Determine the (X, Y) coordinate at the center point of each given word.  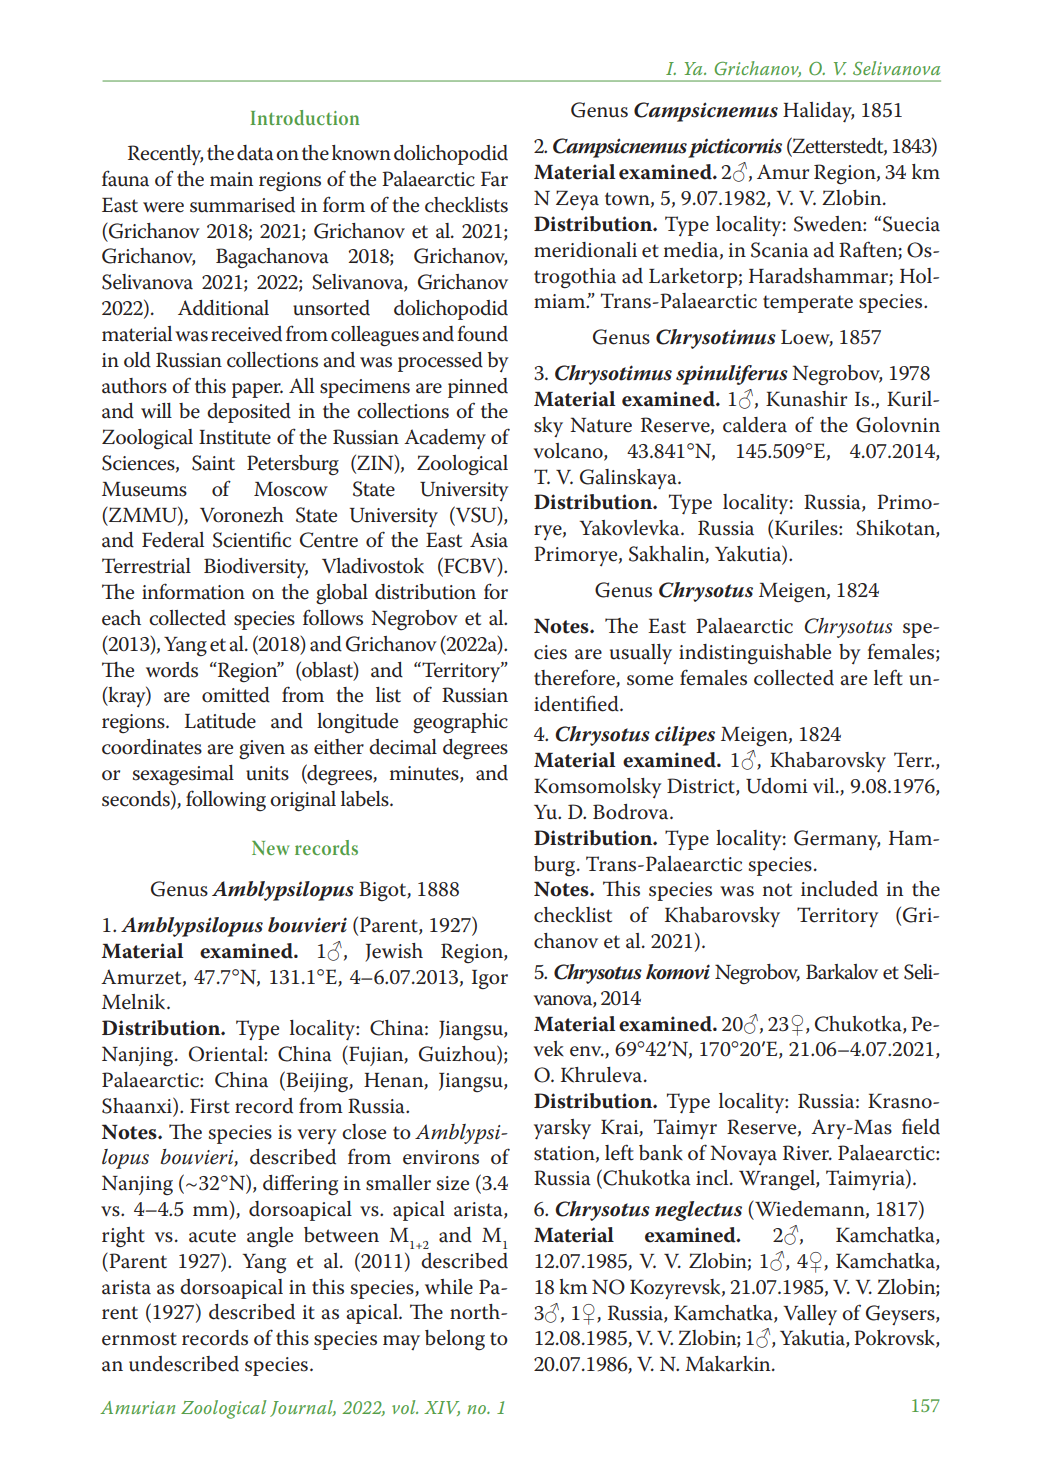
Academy (445, 439)
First (210, 1106)
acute (212, 1236)
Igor (490, 980)
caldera (755, 425)
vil (825, 785)
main (231, 179)
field (921, 1126)
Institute (235, 437)
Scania (780, 250)
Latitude (220, 721)
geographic (460, 723)
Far (494, 179)
